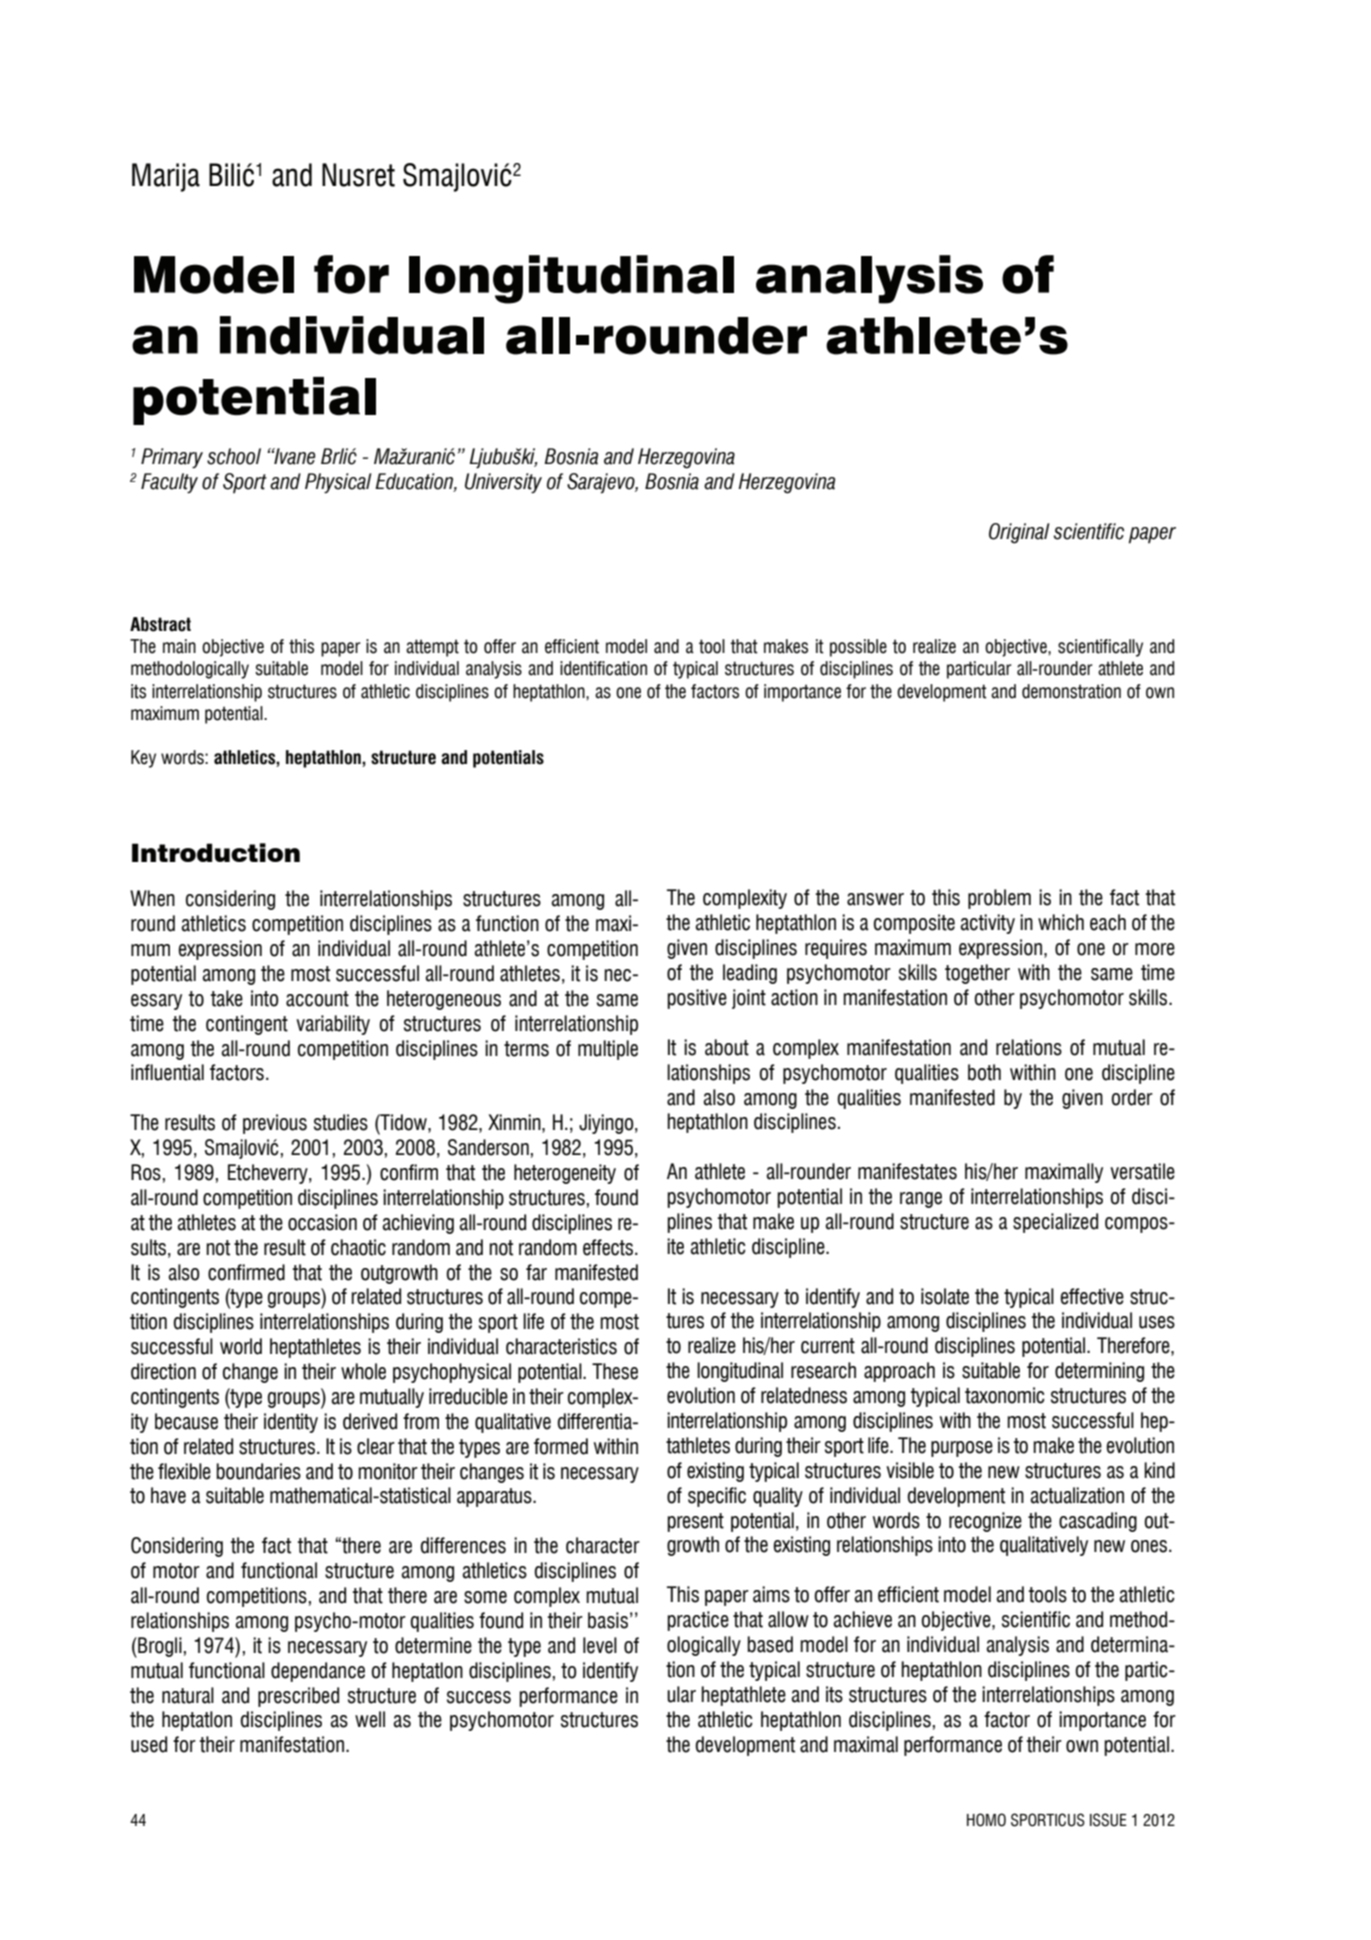  Describe the element at coordinates (1055, 1223) in the screenshot. I see `specialized` at that location.
